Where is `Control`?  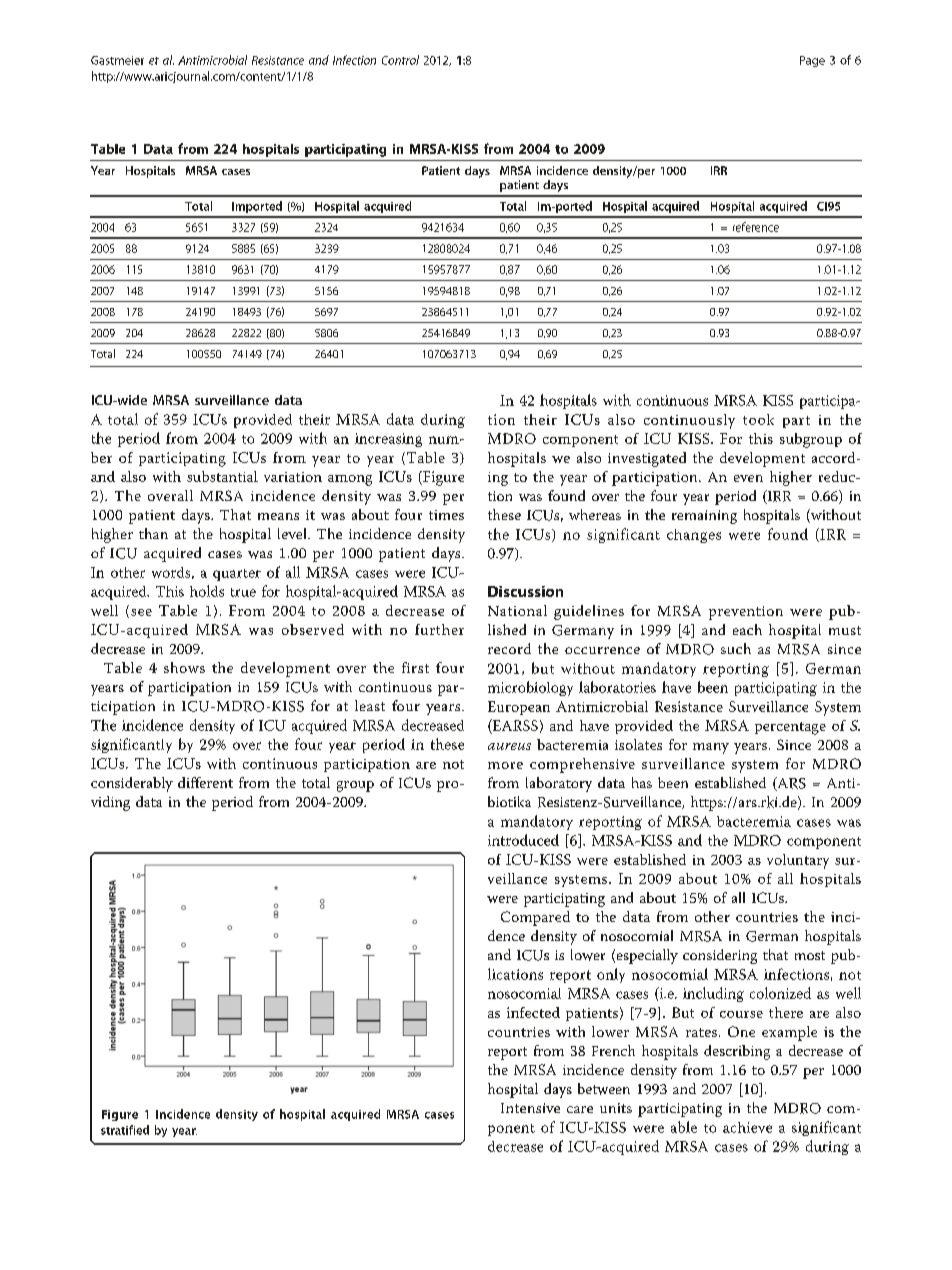 Control is located at coordinates (400, 60).
